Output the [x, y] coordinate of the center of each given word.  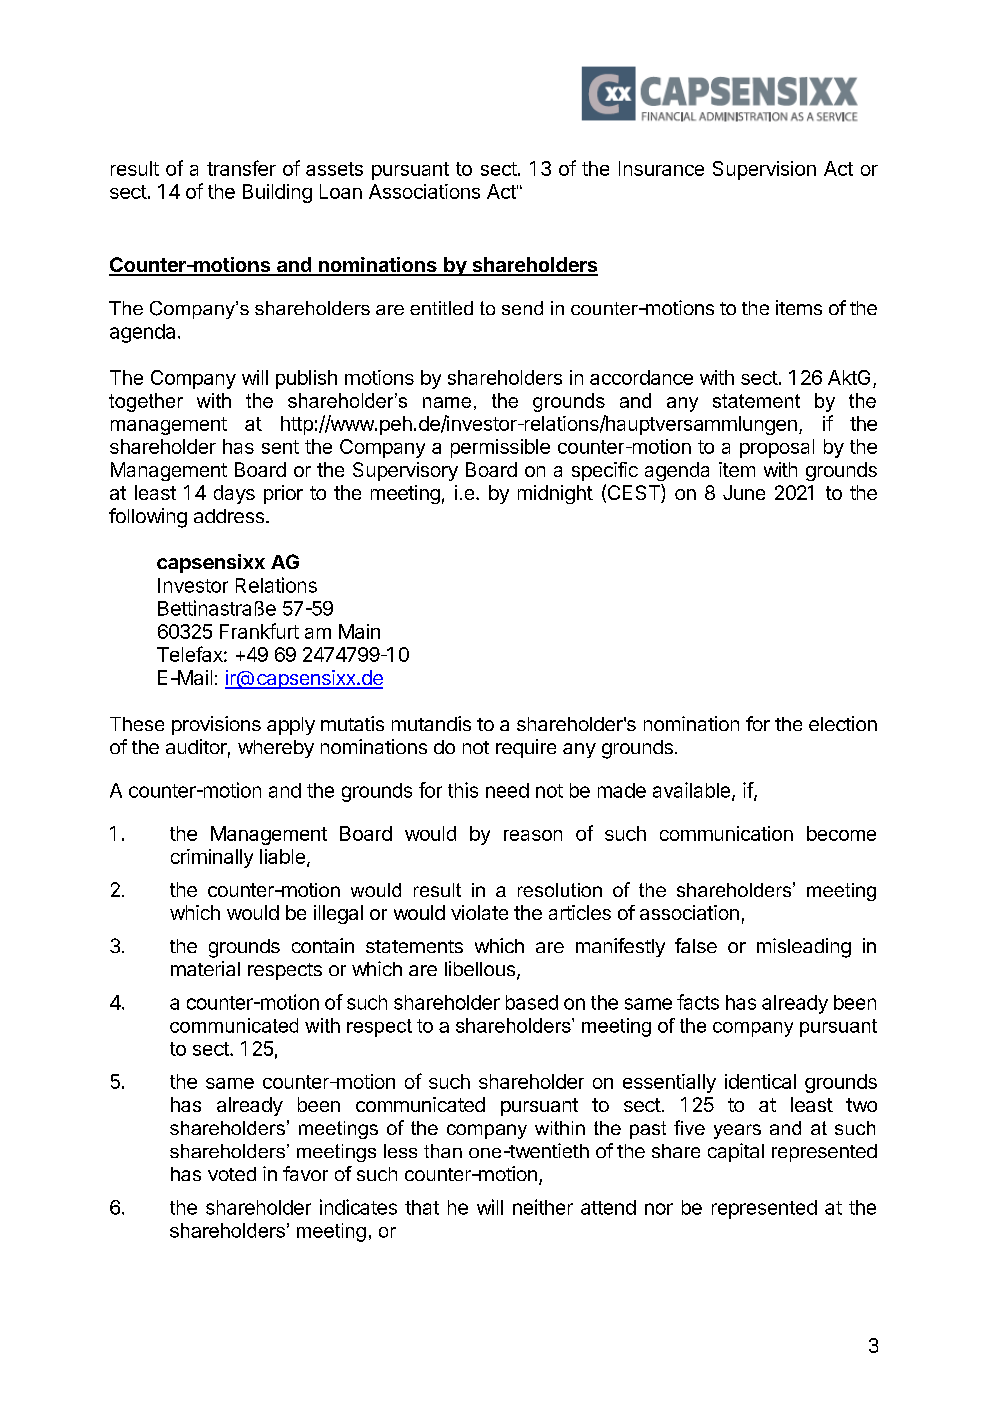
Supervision [764, 170]
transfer [241, 168]
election [843, 723]
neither [543, 1207]
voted [232, 1174]
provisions [216, 725]
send [522, 308]
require [526, 748]
